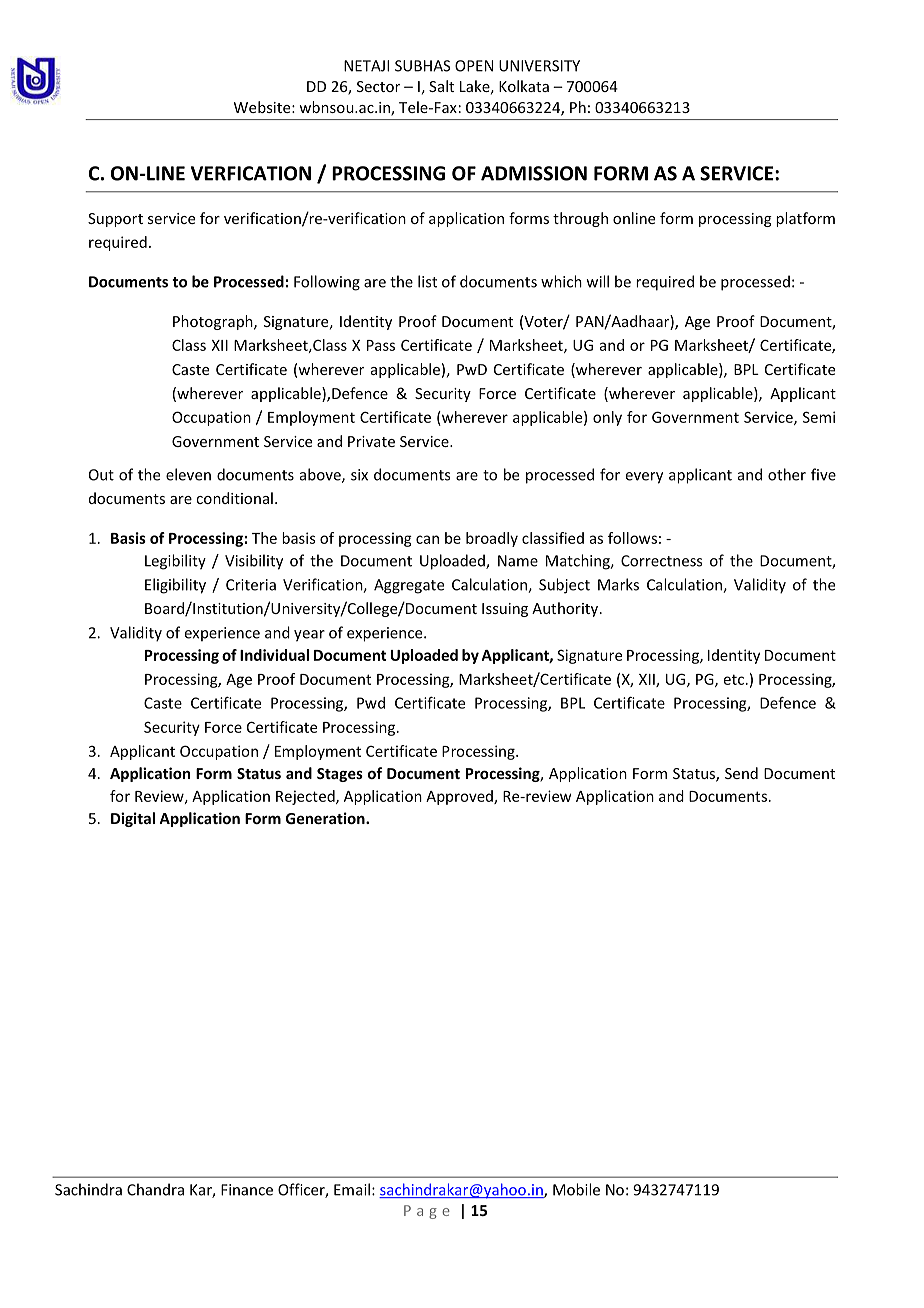  Describe the element at coordinates (381, 345) in the image. I see `Pass` at that location.
